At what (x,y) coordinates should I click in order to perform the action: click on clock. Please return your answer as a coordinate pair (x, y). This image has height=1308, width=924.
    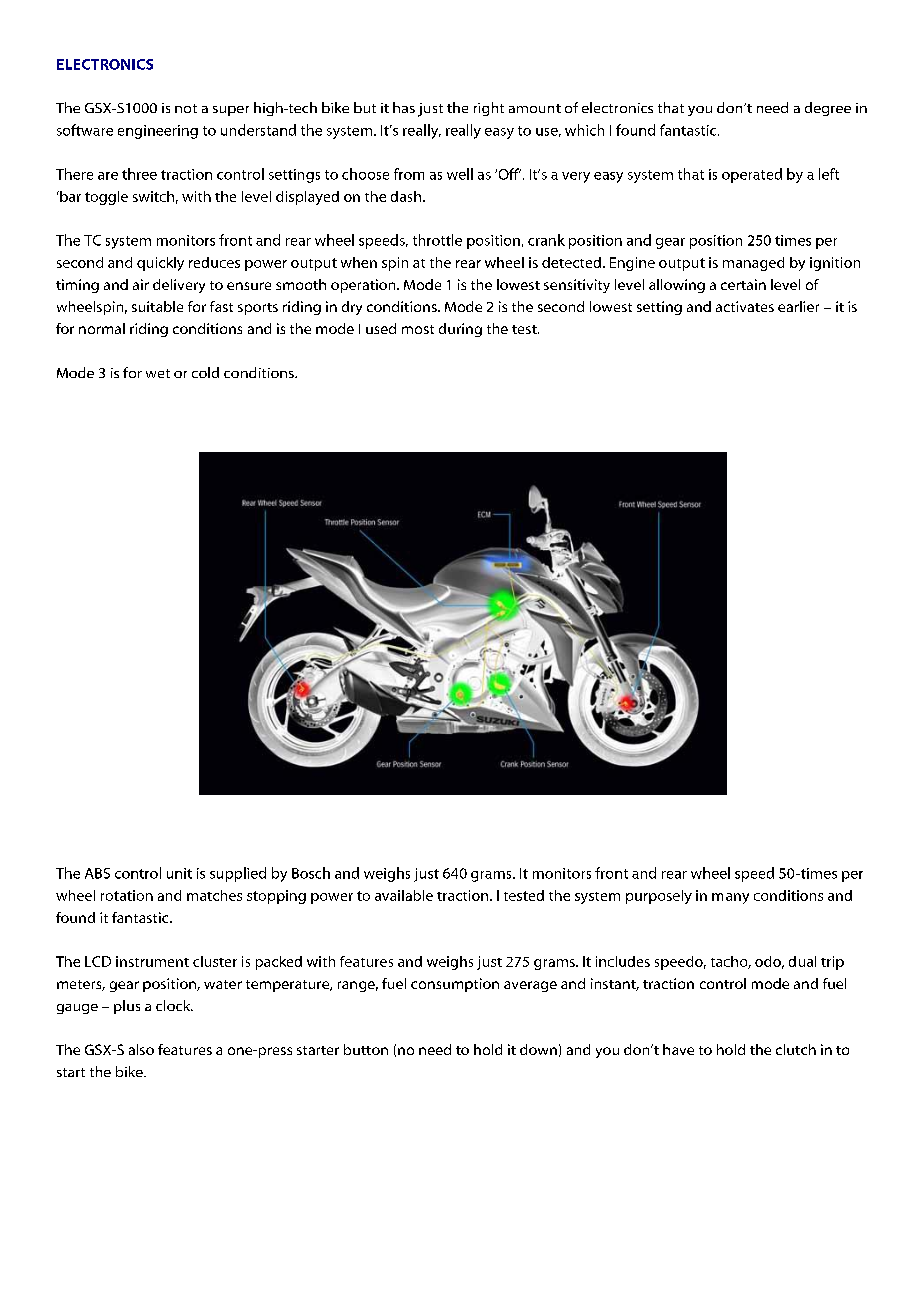
    Looking at the image, I should click on (174, 1005).
